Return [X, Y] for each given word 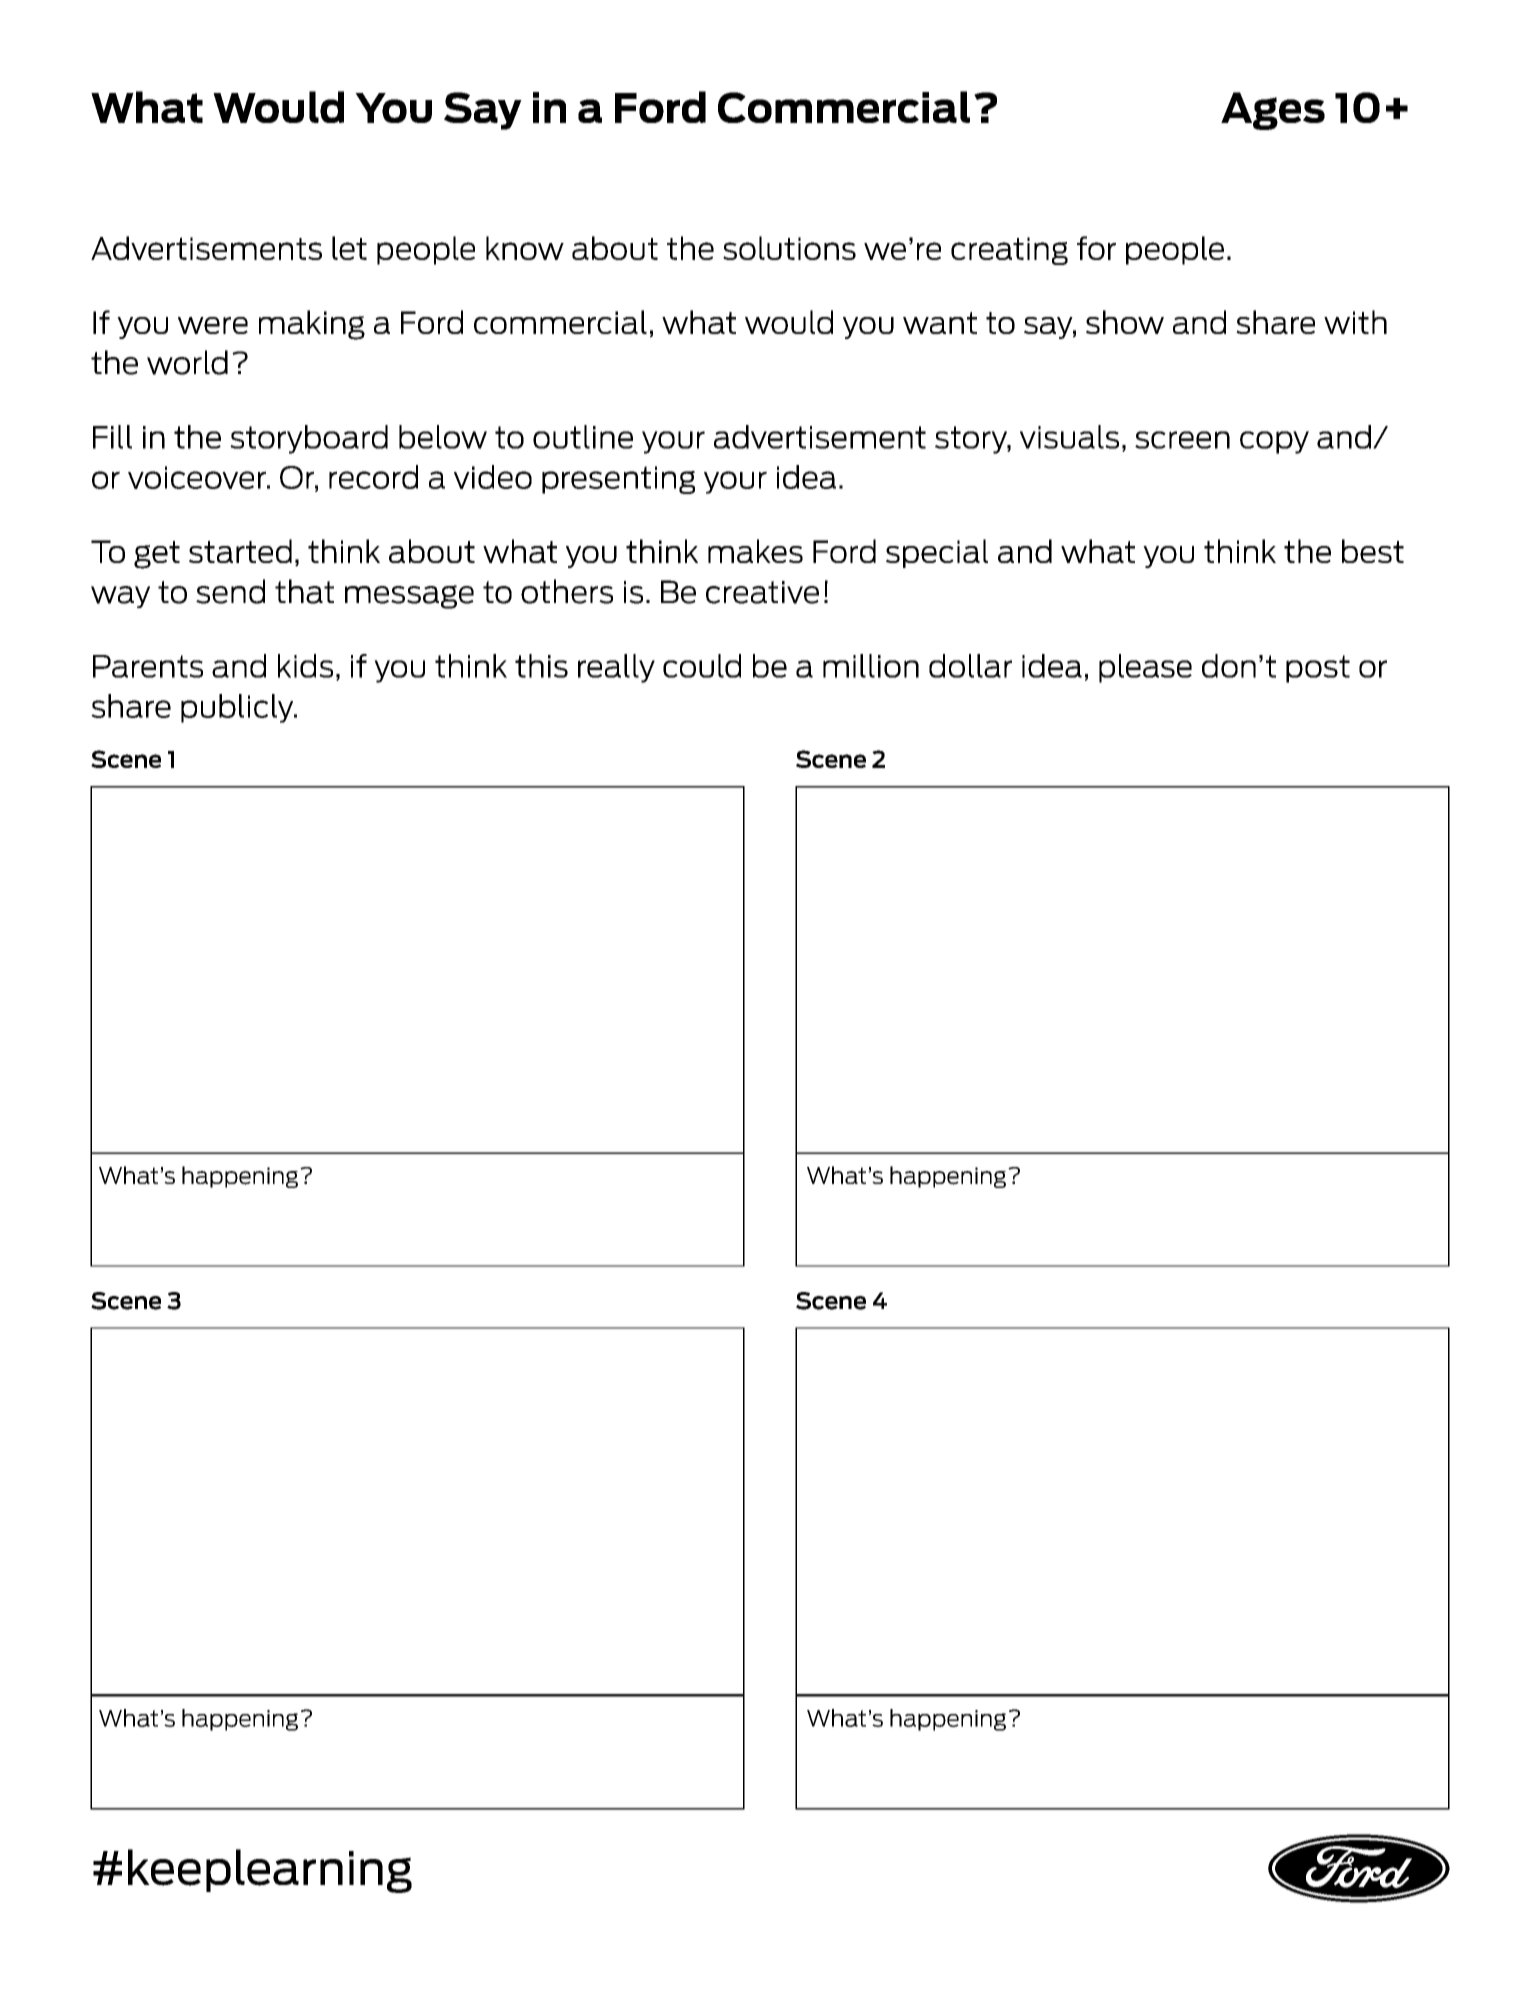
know [525, 248]
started [240, 551]
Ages [1273, 111]
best [1373, 551]
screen [1182, 440]
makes [755, 551]
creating [1009, 251]
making [312, 325]
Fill [112, 437]
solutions [789, 248]
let [349, 248]
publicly [238, 708]
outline [583, 437]
